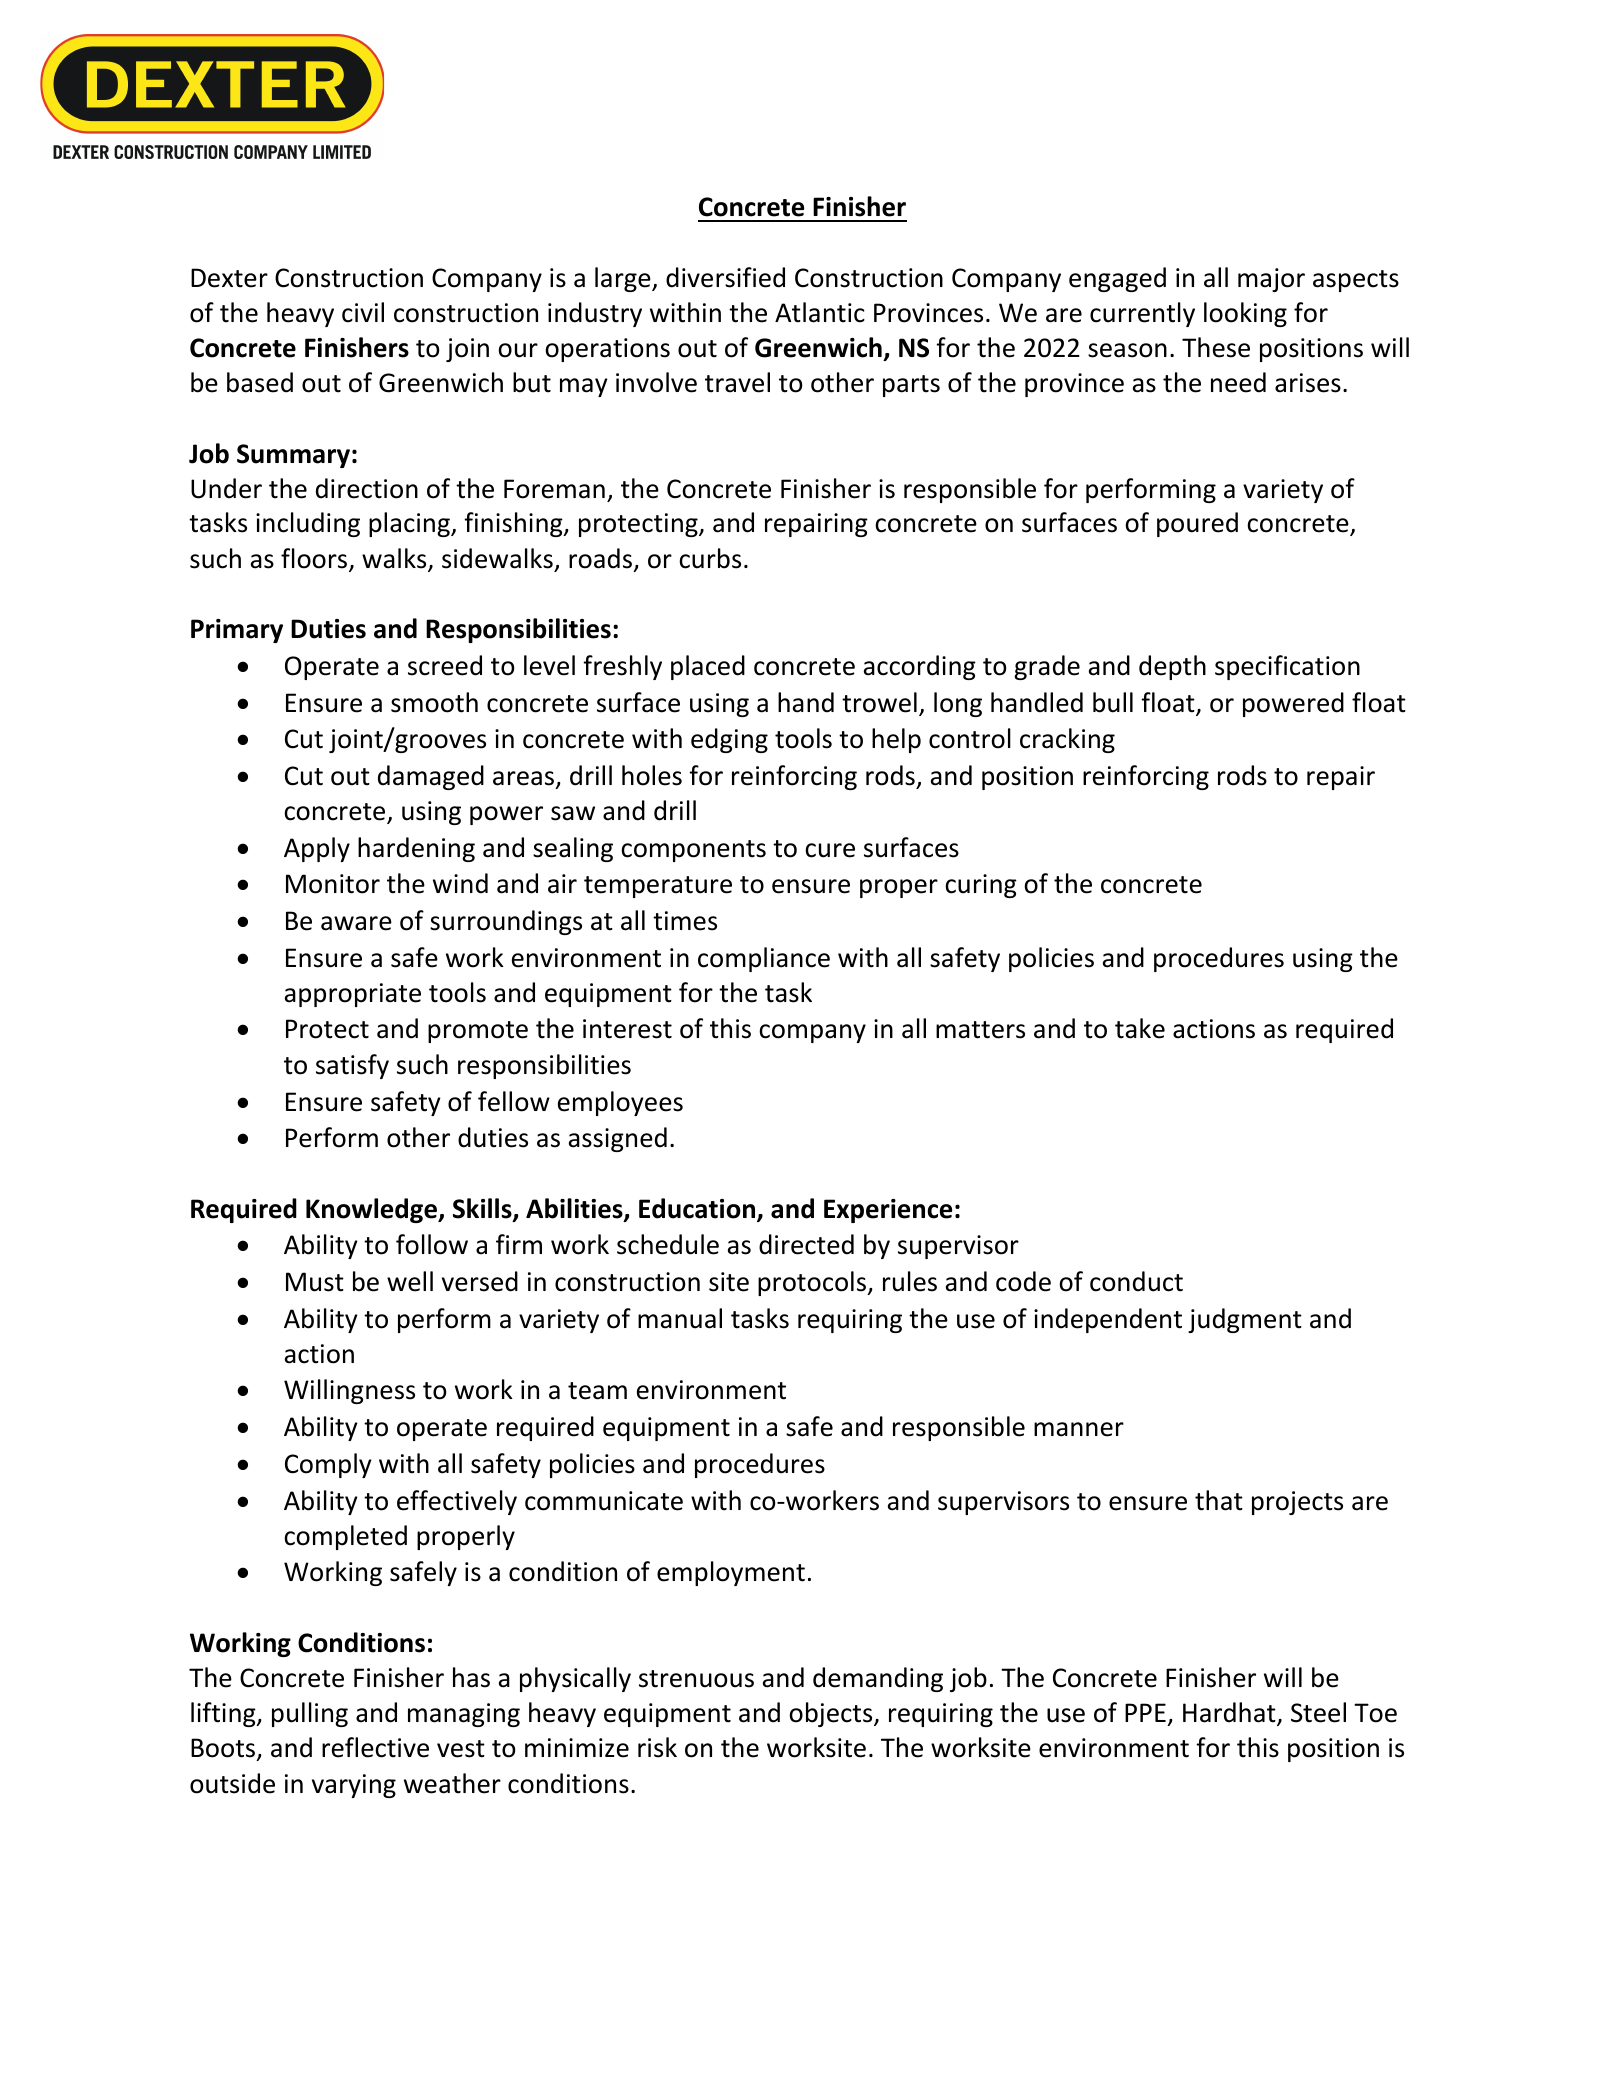 This image has width=1603, height=2074. Describe the element at coordinates (431, 777) in the image. I see `damaged` at that location.
